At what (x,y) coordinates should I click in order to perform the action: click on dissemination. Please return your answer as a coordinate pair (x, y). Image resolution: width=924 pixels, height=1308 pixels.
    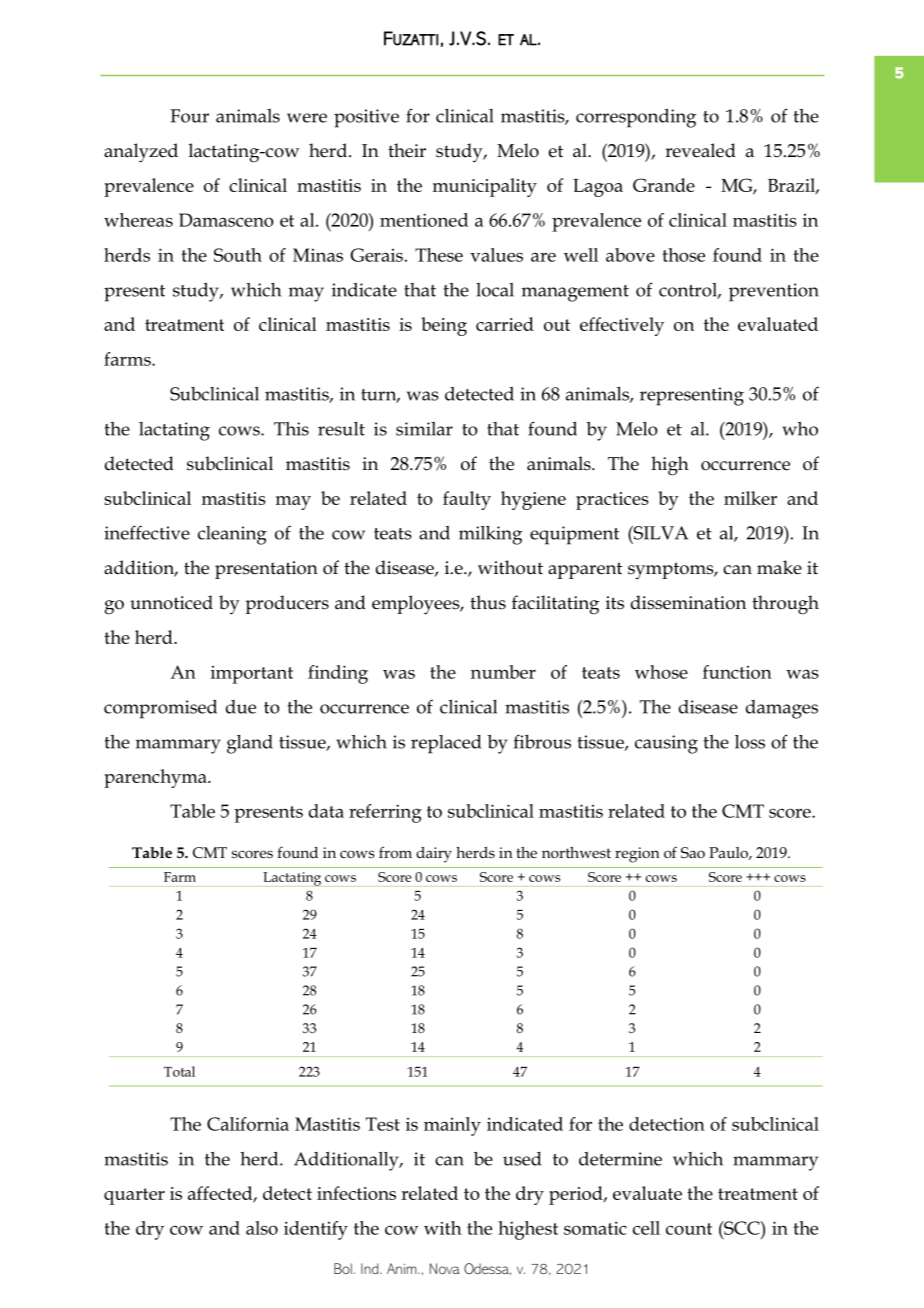
    Looking at the image, I should click on (688, 602).
